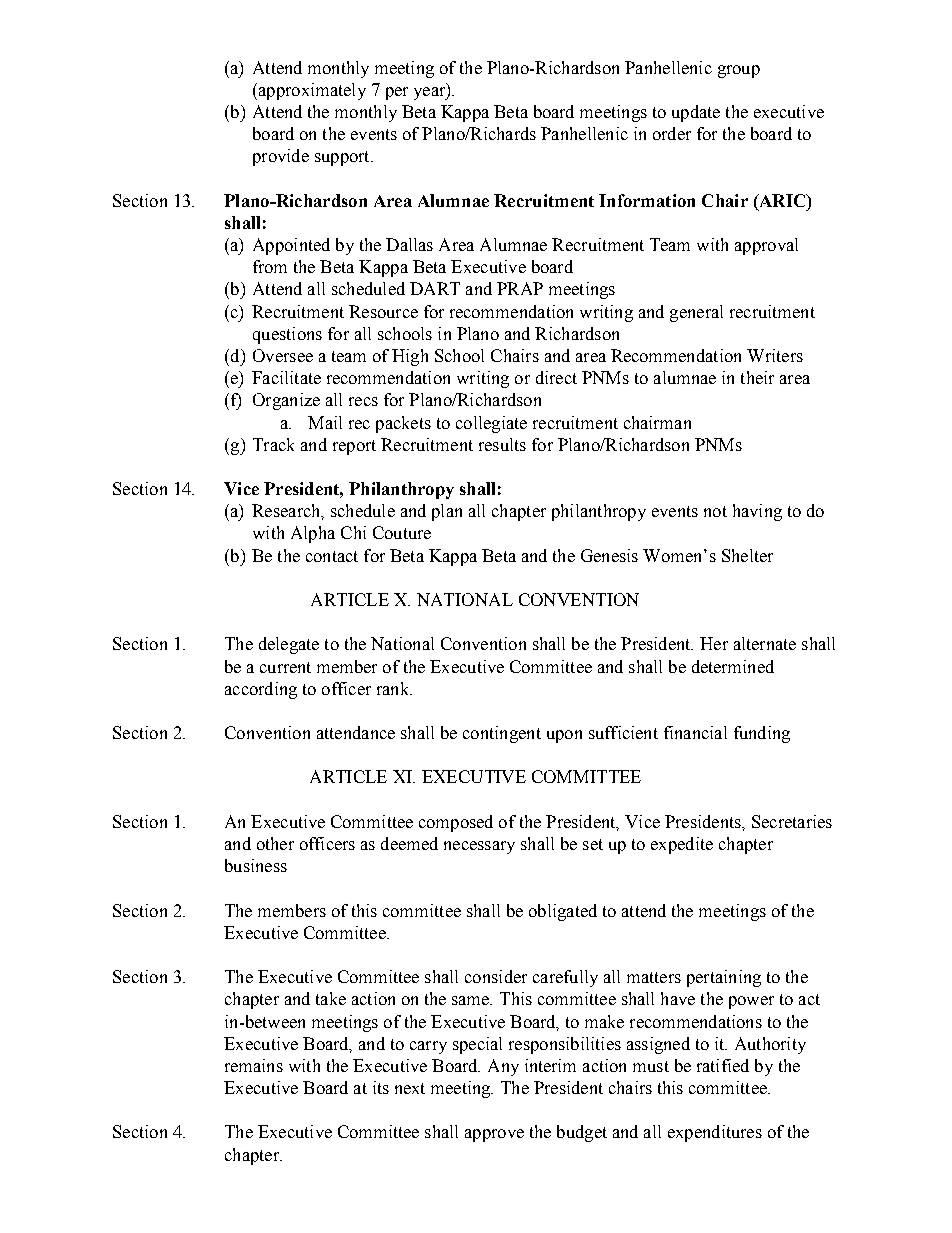 This screenshot has height=1233, width=952. What do you see at coordinates (283, 355) in the screenshot?
I see `Oversee` at bounding box center [283, 355].
